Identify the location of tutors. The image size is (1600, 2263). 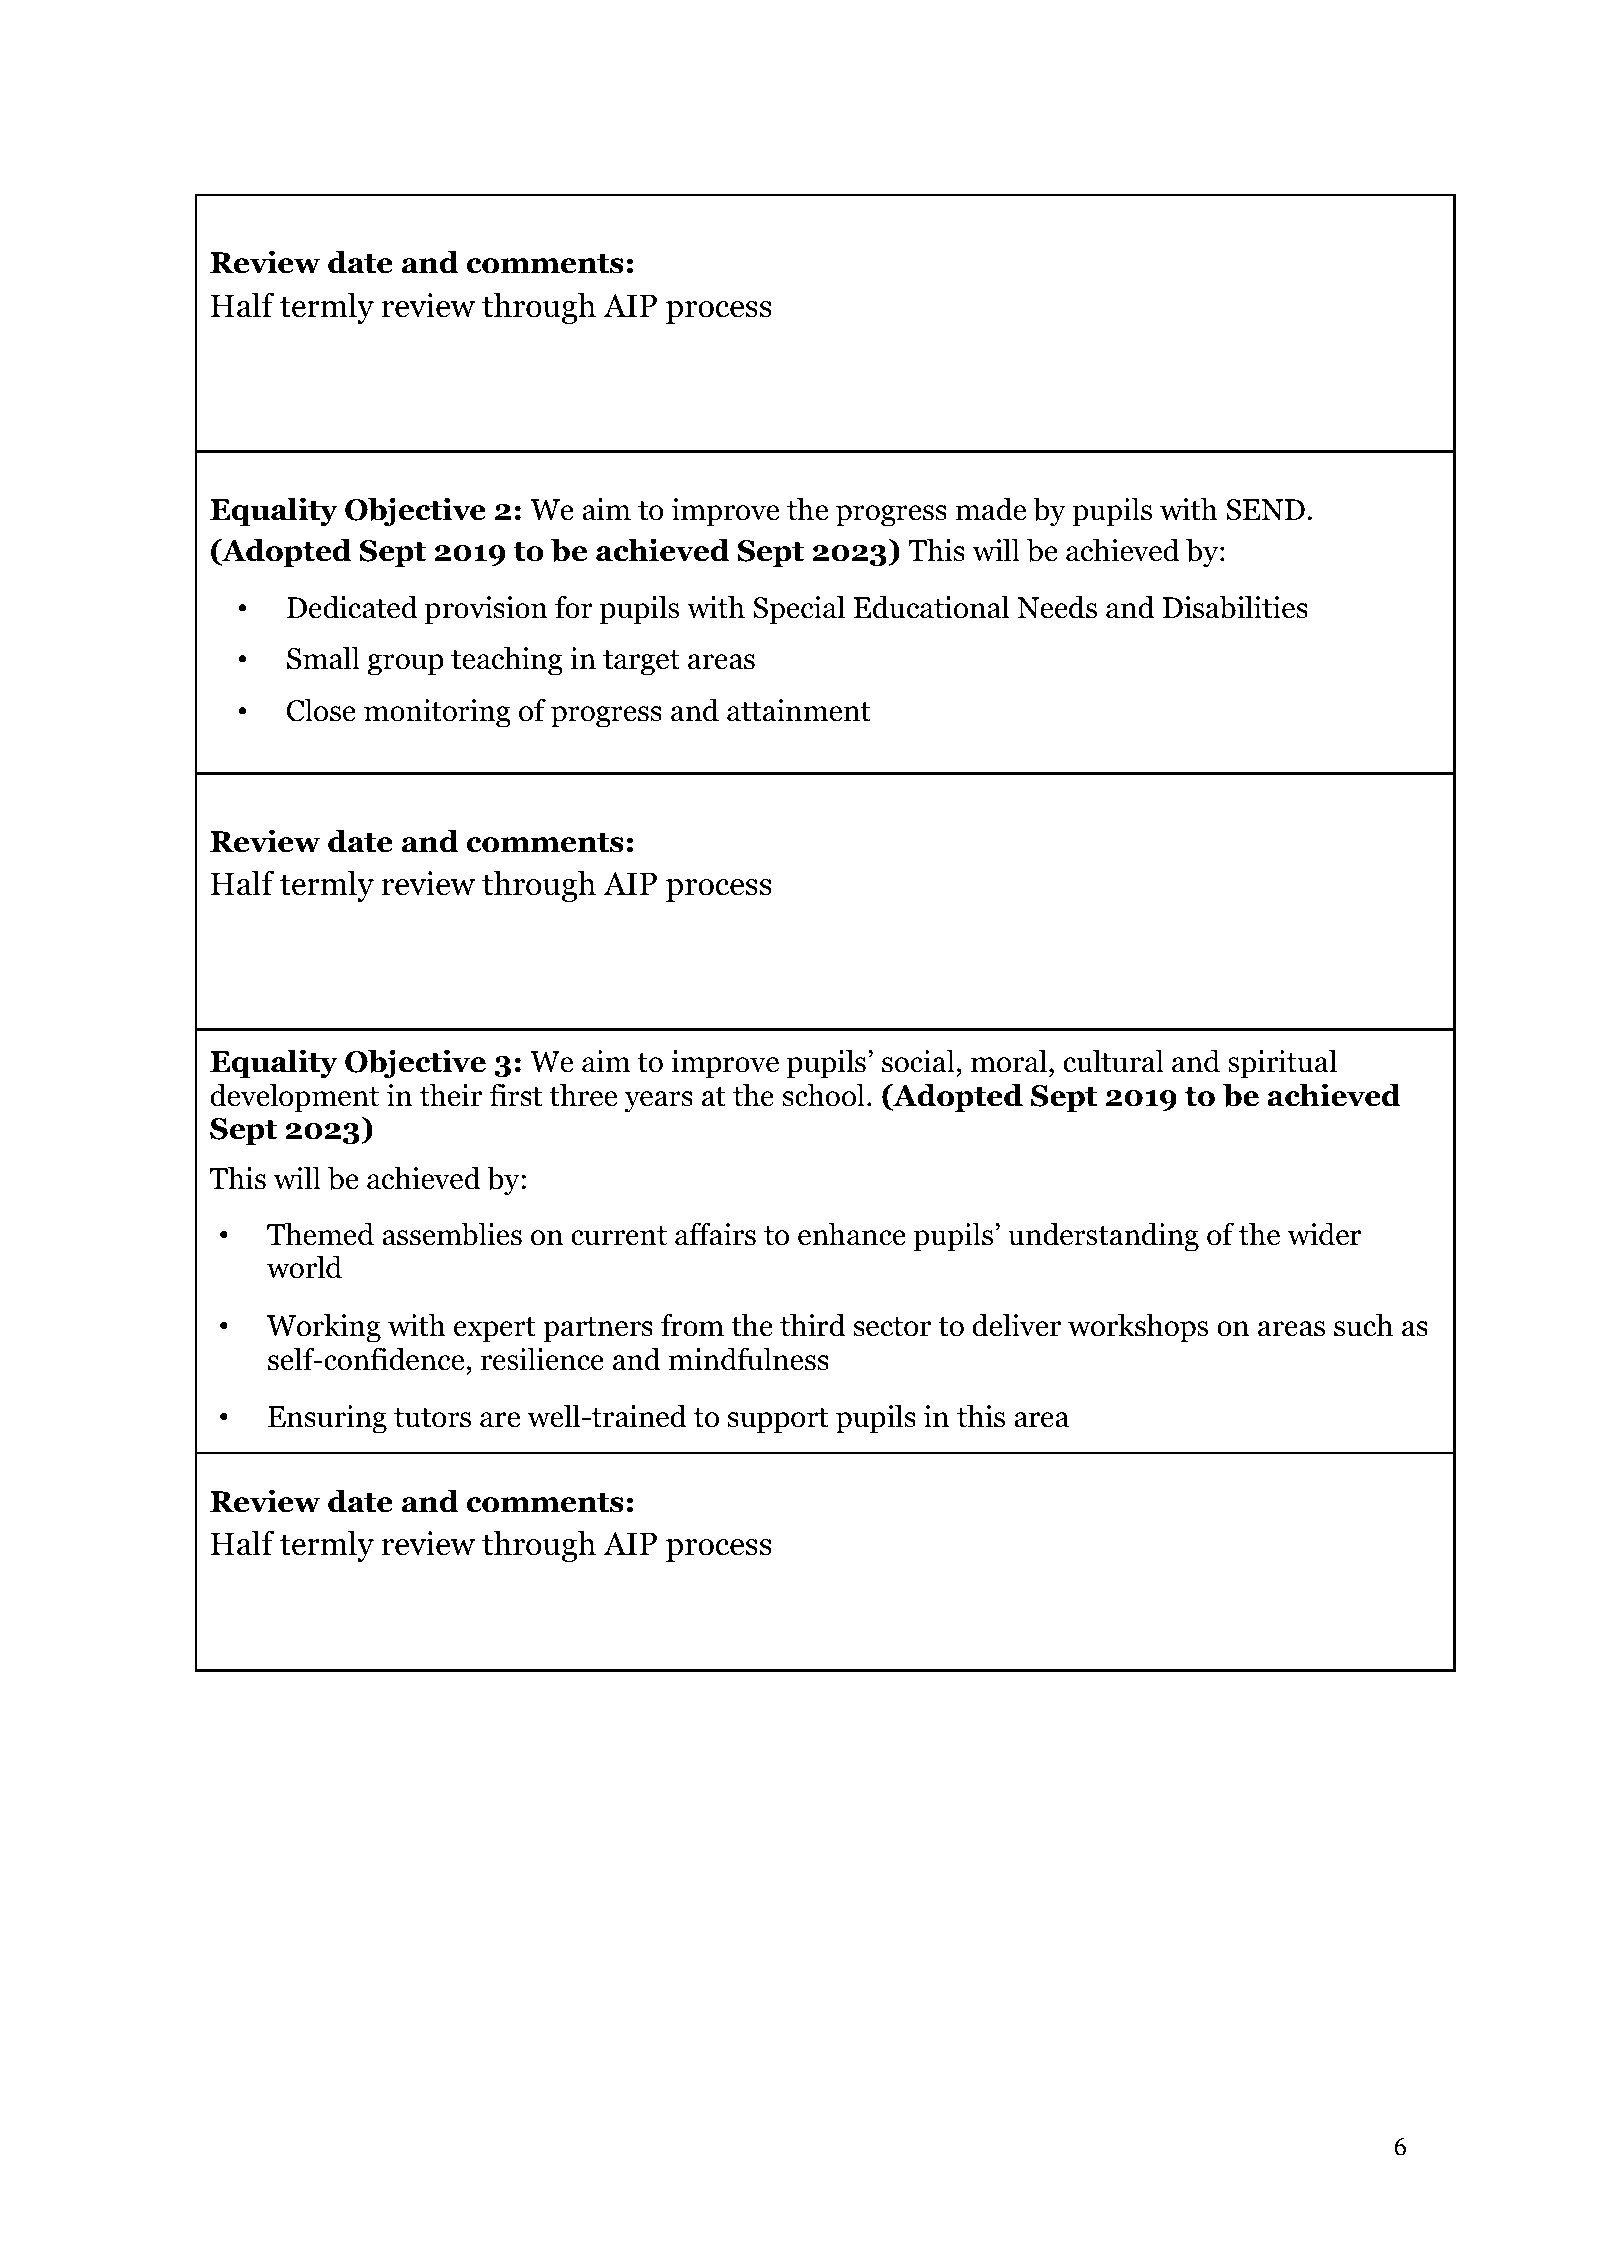
(432, 1418).
